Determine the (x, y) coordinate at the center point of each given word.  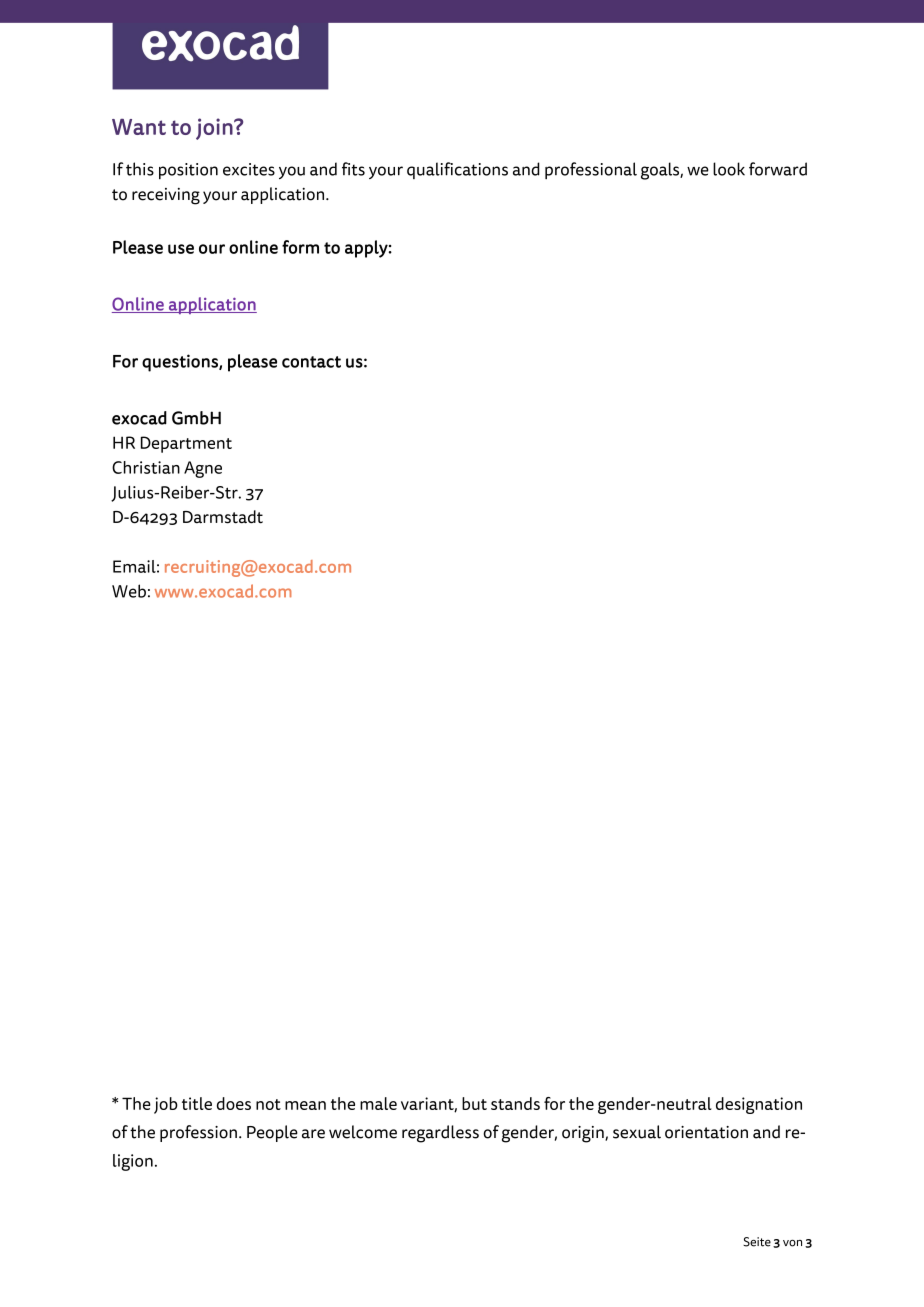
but (474, 1103)
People (272, 1133)
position (188, 171)
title (197, 1103)
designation (759, 1105)
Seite (757, 1242)
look (729, 169)
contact (311, 362)
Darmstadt (223, 517)
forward (778, 169)
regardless (440, 1134)
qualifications (457, 170)
